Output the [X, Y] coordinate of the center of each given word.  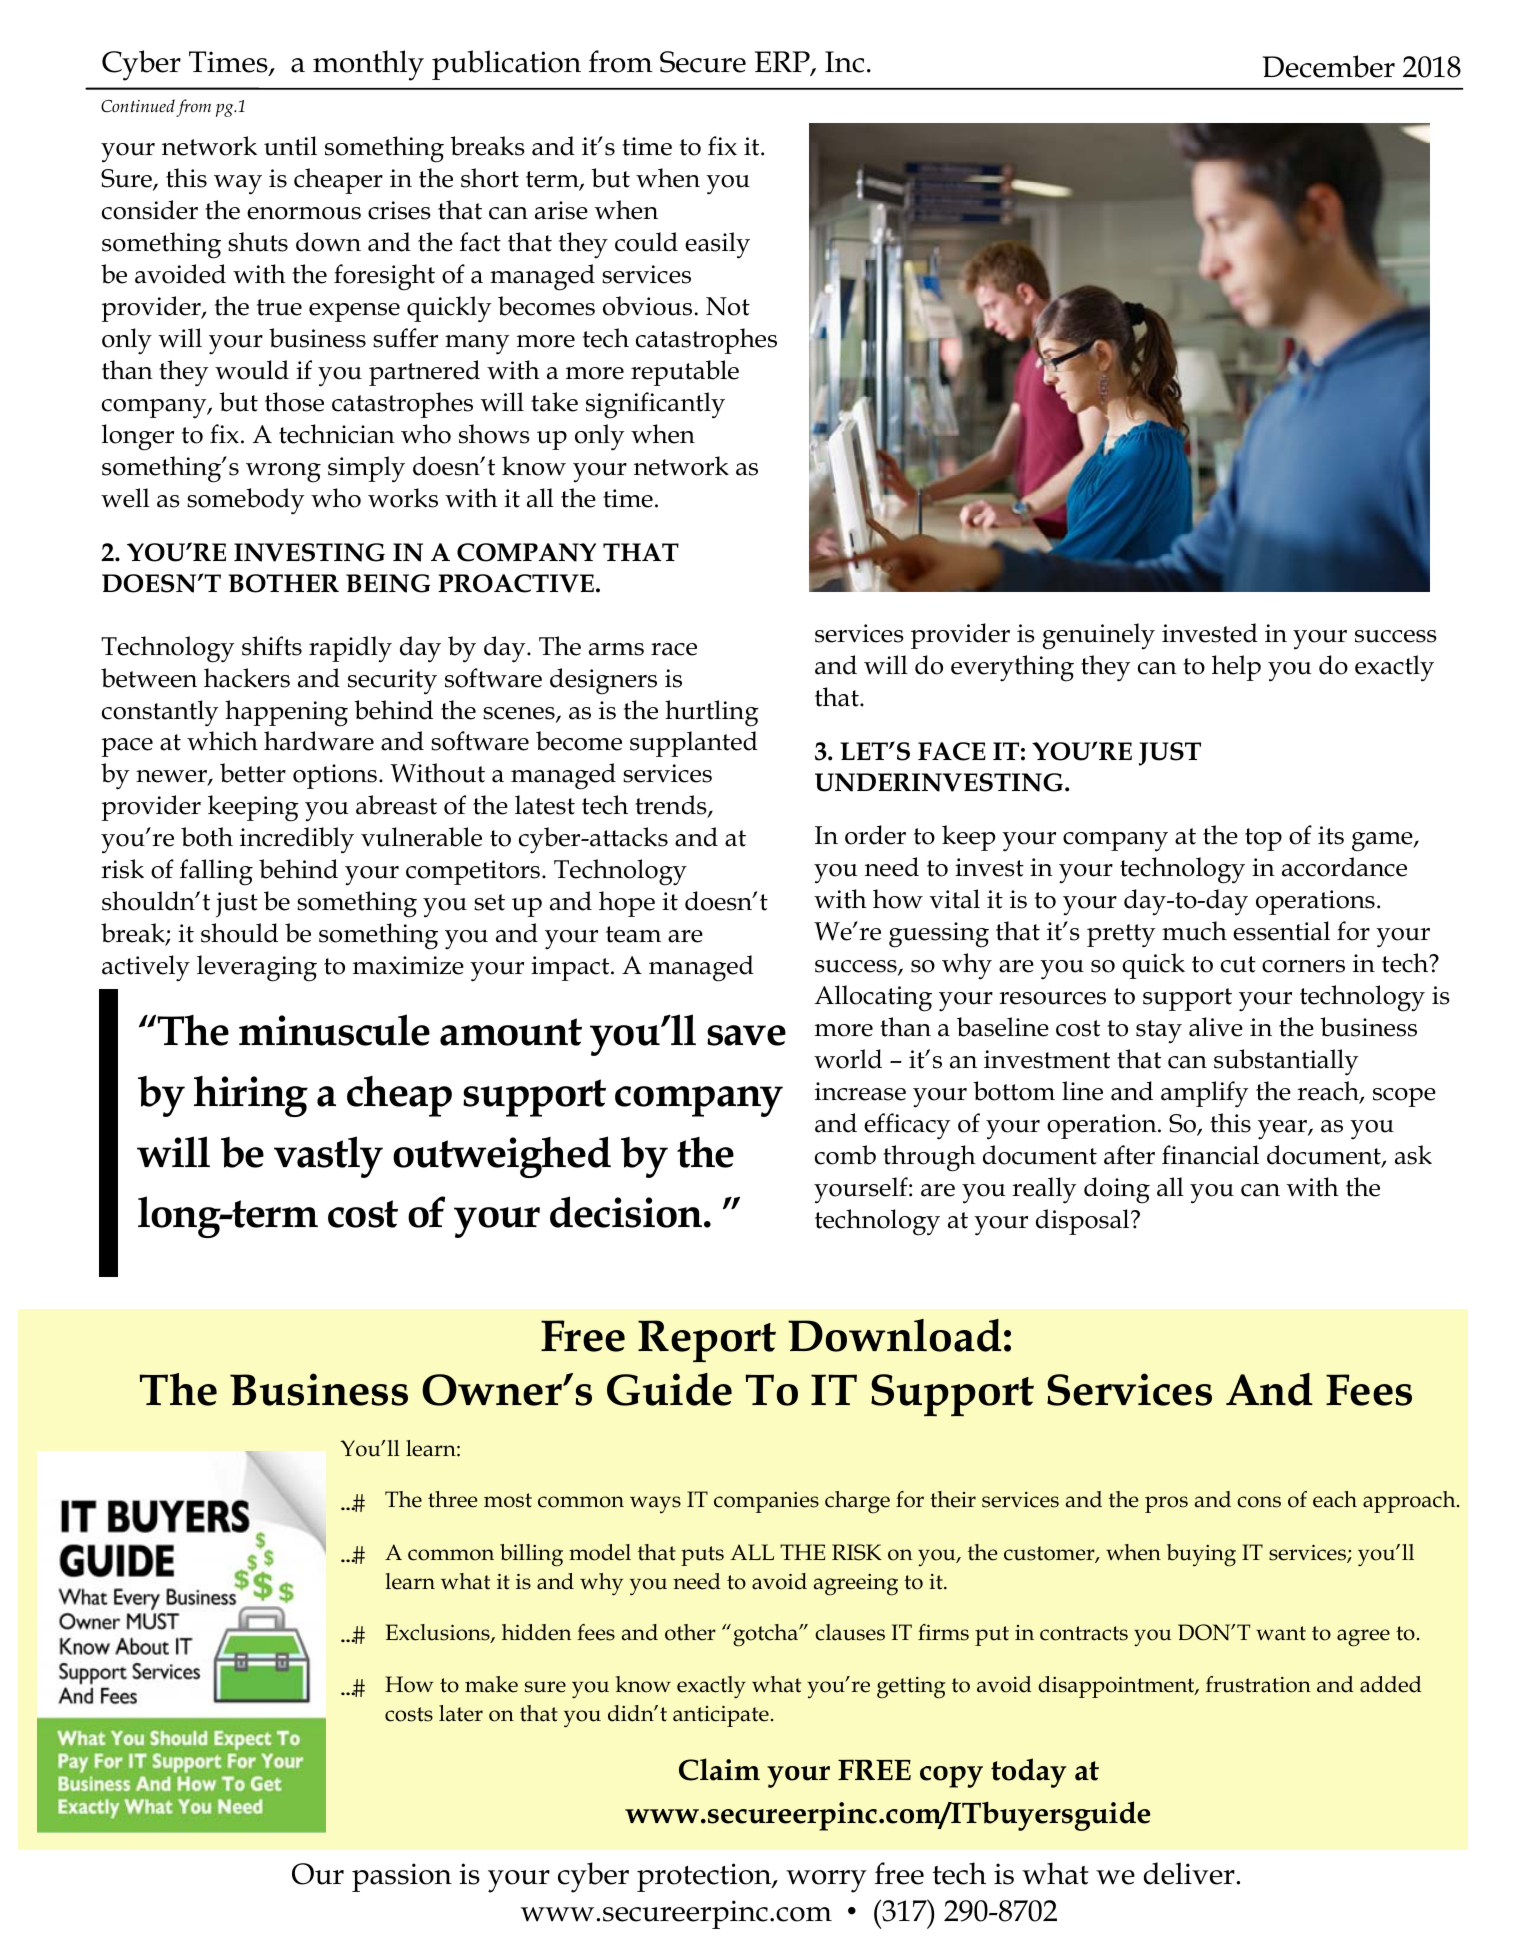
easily [717, 245]
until [290, 146]
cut [1238, 964]
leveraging [257, 968]
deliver [1189, 1873]
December [1329, 66]
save [746, 1035]
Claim [719, 1769]
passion [402, 1877]
